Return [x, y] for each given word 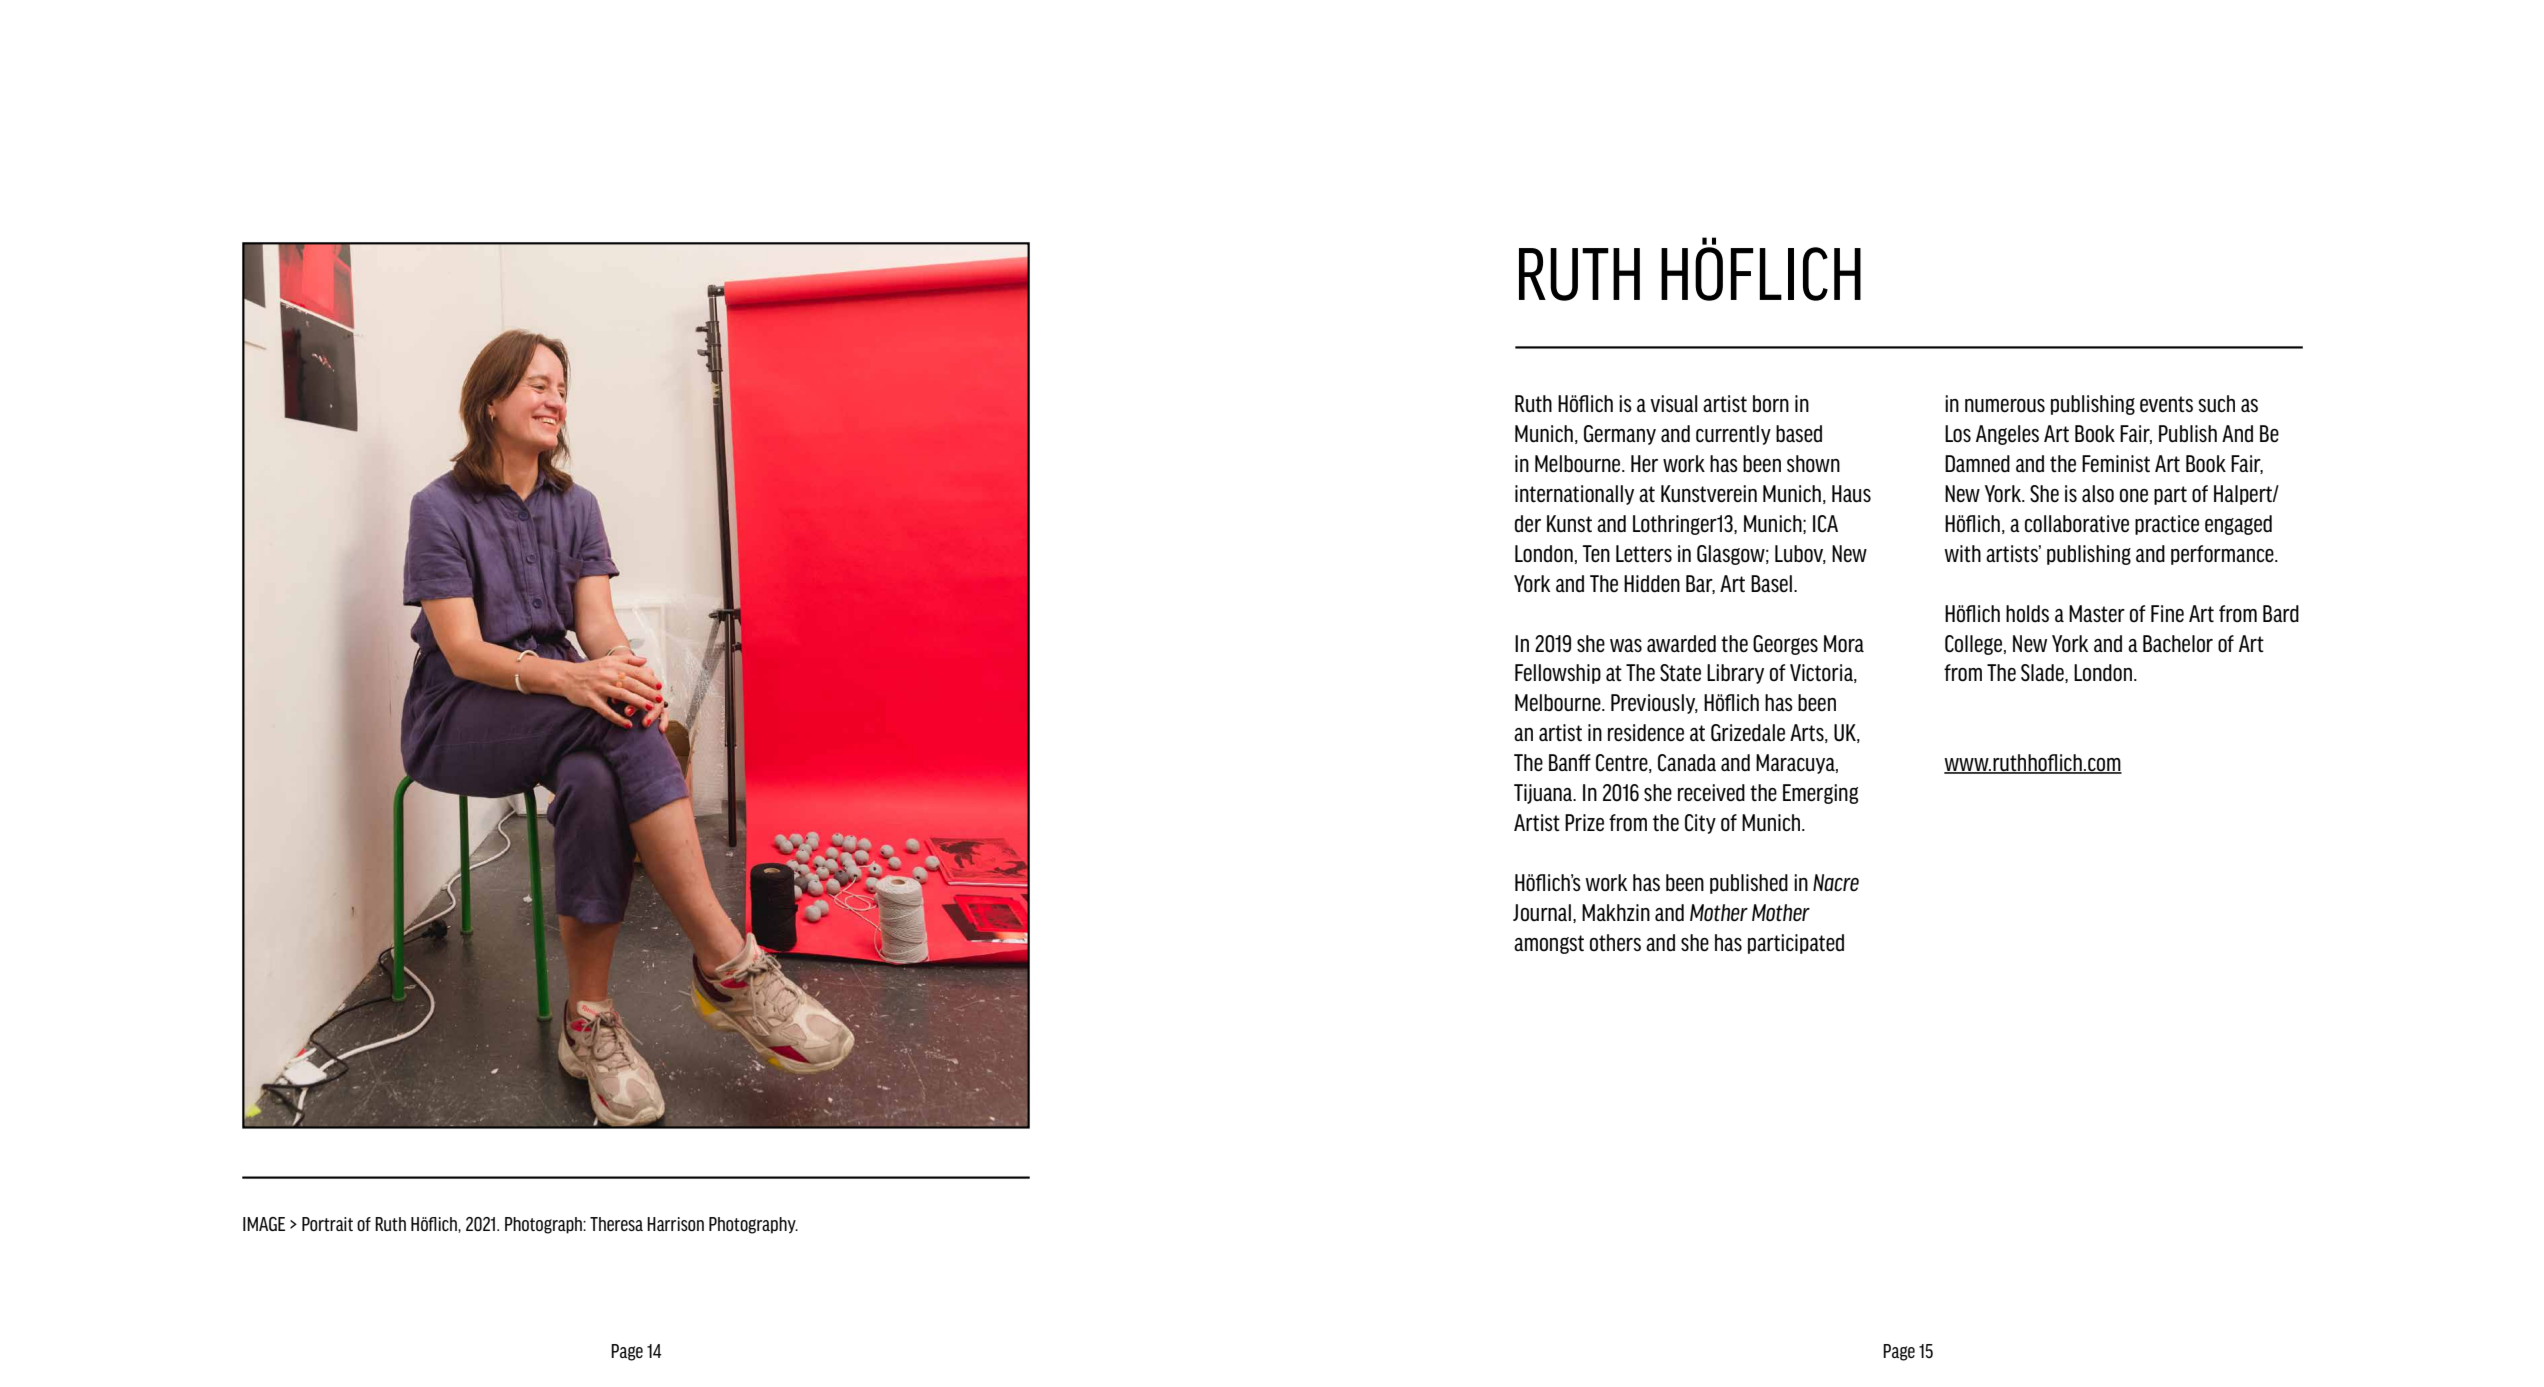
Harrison [675, 1224]
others [1615, 942]
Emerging [1820, 794]
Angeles [2007, 435]
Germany [1620, 435]
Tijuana [1544, 794]
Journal [1542, 912]
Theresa [616, 1224]
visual [1674, 403]
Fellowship [1558, 674]
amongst [1549, 944]
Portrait [327, 1224]
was [1626, 645]
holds [2027, 613]
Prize [1584, 822]
